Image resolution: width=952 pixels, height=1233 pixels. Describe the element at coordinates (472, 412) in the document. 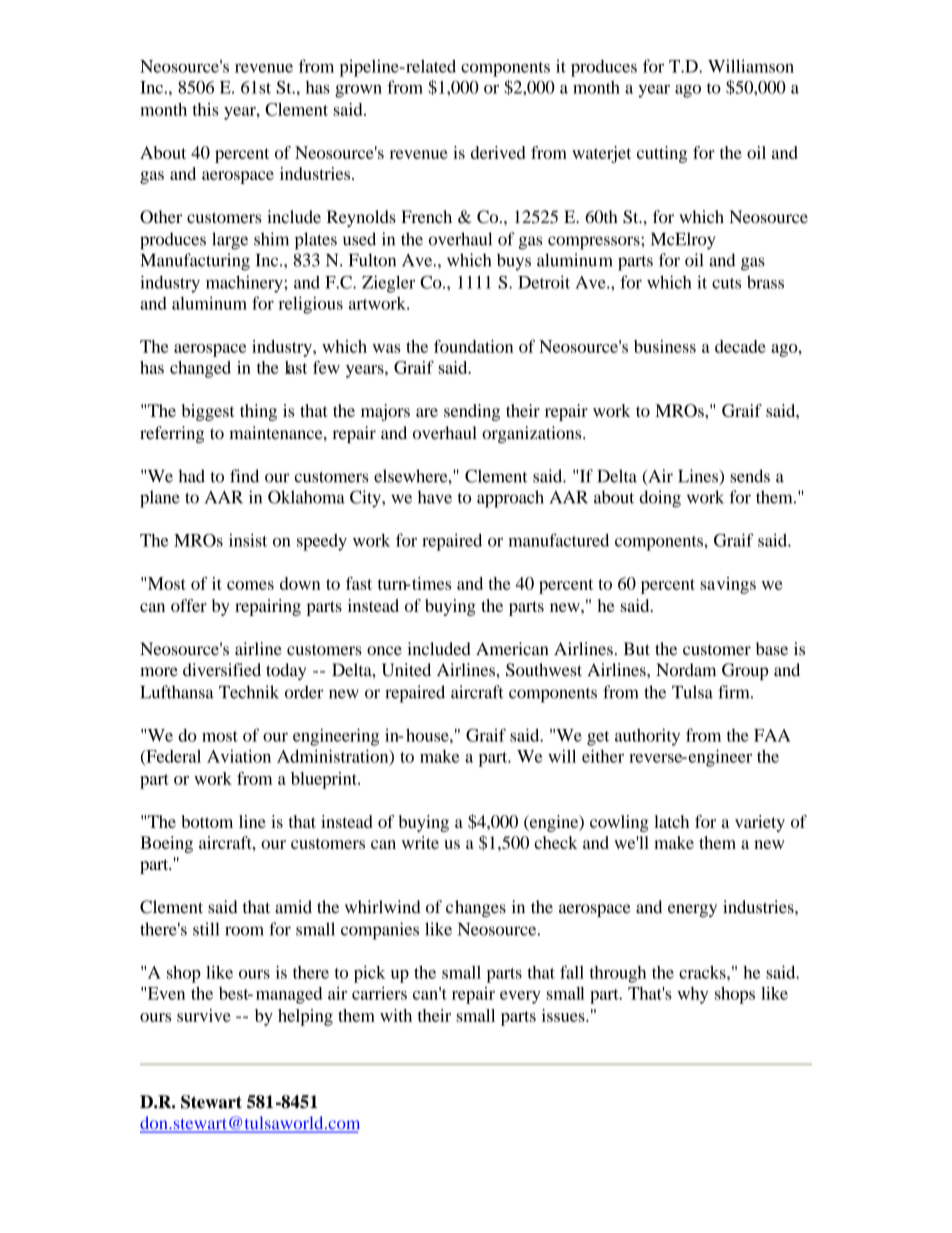

I see `sending` at that location.
